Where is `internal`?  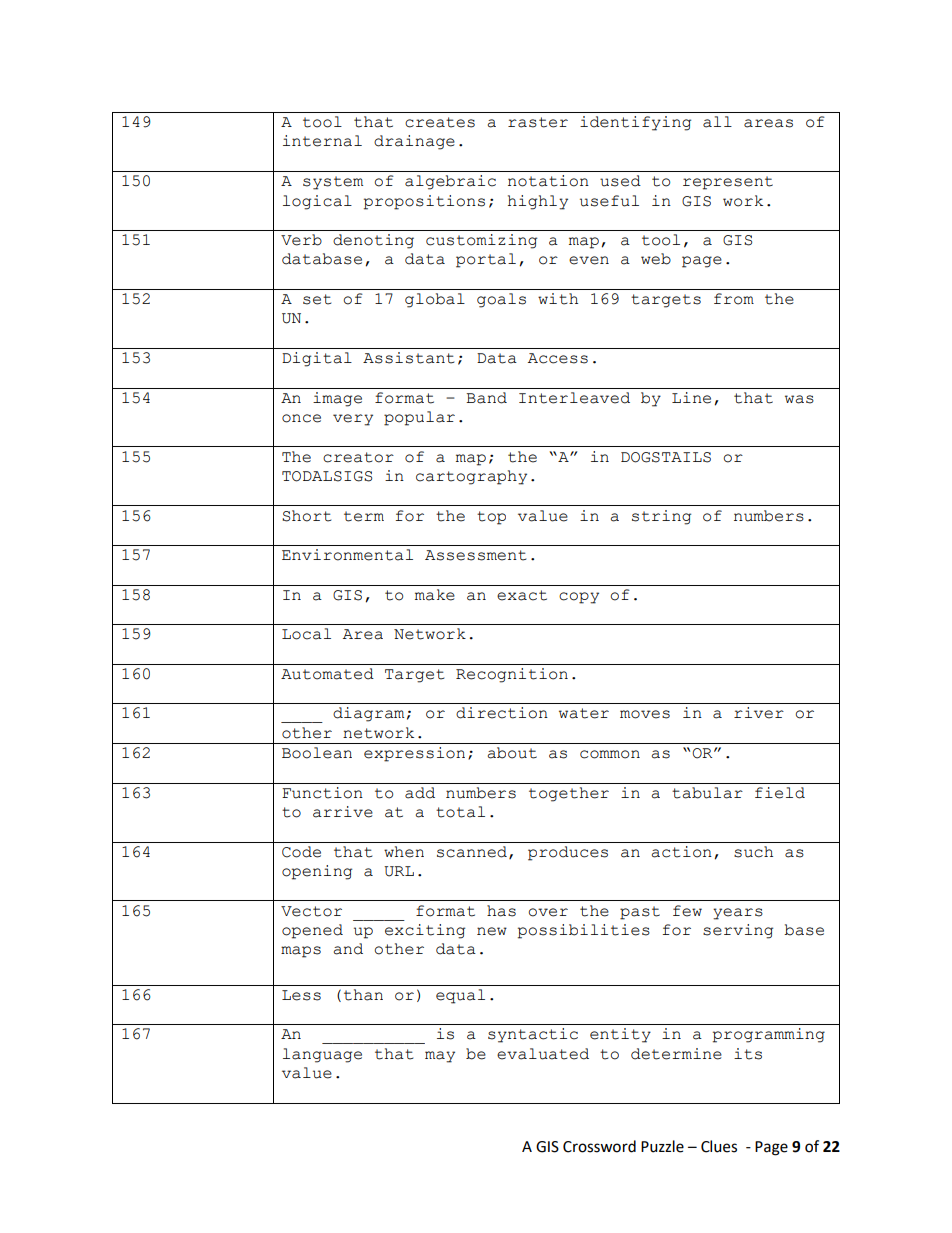 internal is located at coordinates (322, 141).
